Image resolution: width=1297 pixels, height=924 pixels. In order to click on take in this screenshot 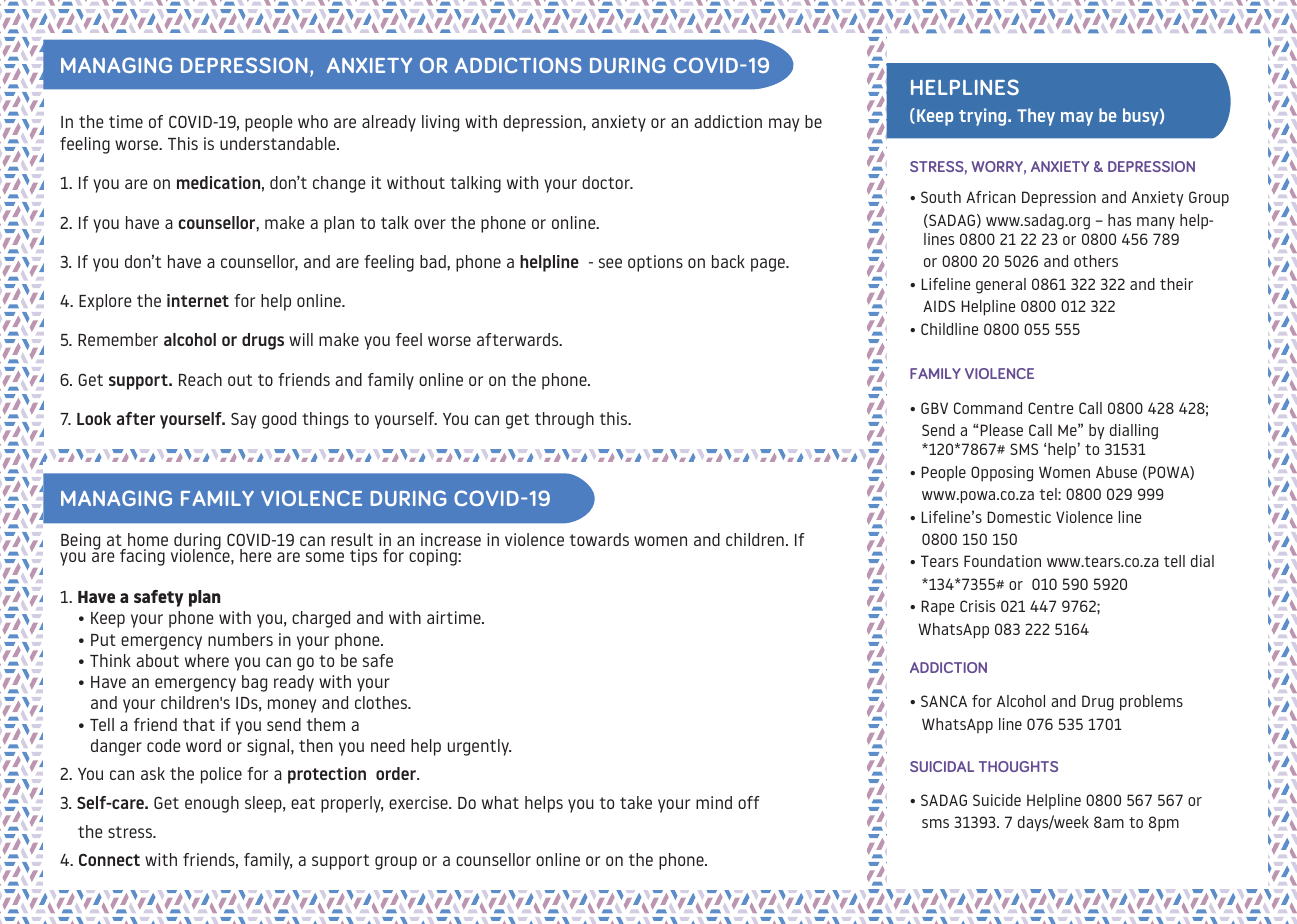, I will do `click(636, 802)`.
